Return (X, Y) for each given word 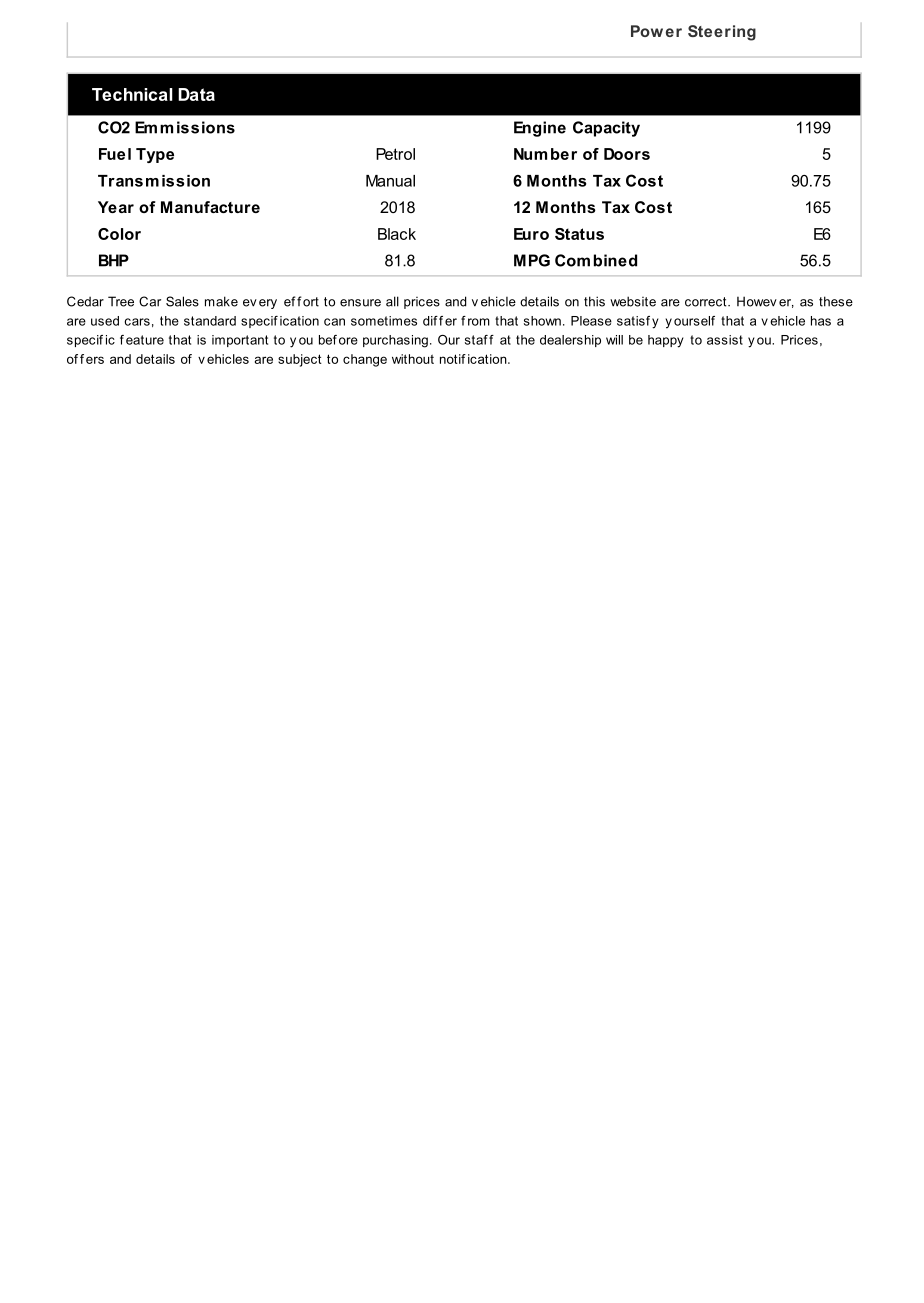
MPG (532, 260)
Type (155, 155)
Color (119, 234)
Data (196, 94)
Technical (132, 94)
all (392, 301)
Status (579, 234)
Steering (722, 33)
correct (707, 302)
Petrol (395, 154)
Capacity (606, 129)
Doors (627, 154)
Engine (540, 129)
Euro (531, 234)
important (240, 341)
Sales (182, 301)
